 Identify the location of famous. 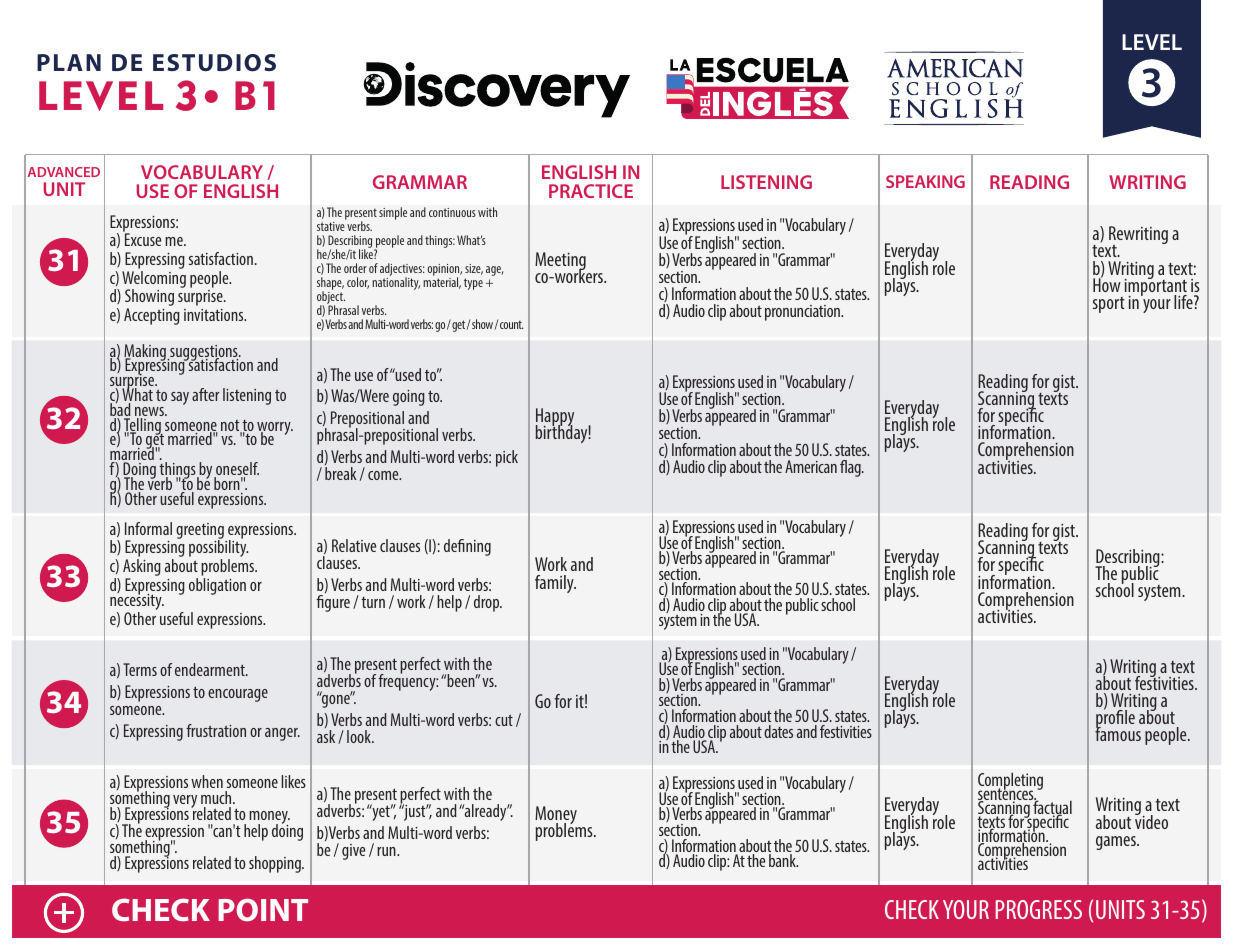
(1118, 733).
